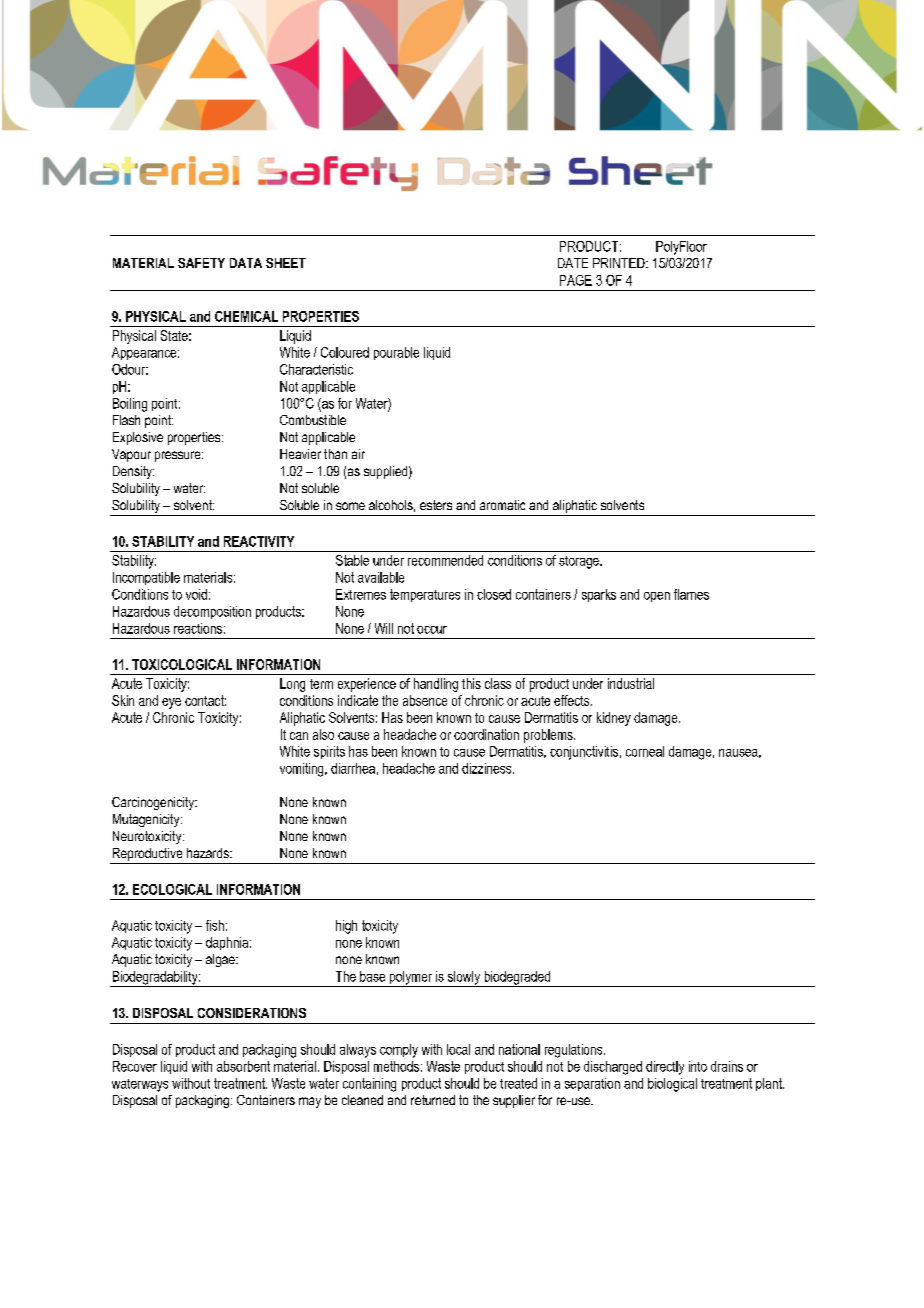  Describe the element at coordinates (433, 1100) in the page. I see `returned` at that location.
